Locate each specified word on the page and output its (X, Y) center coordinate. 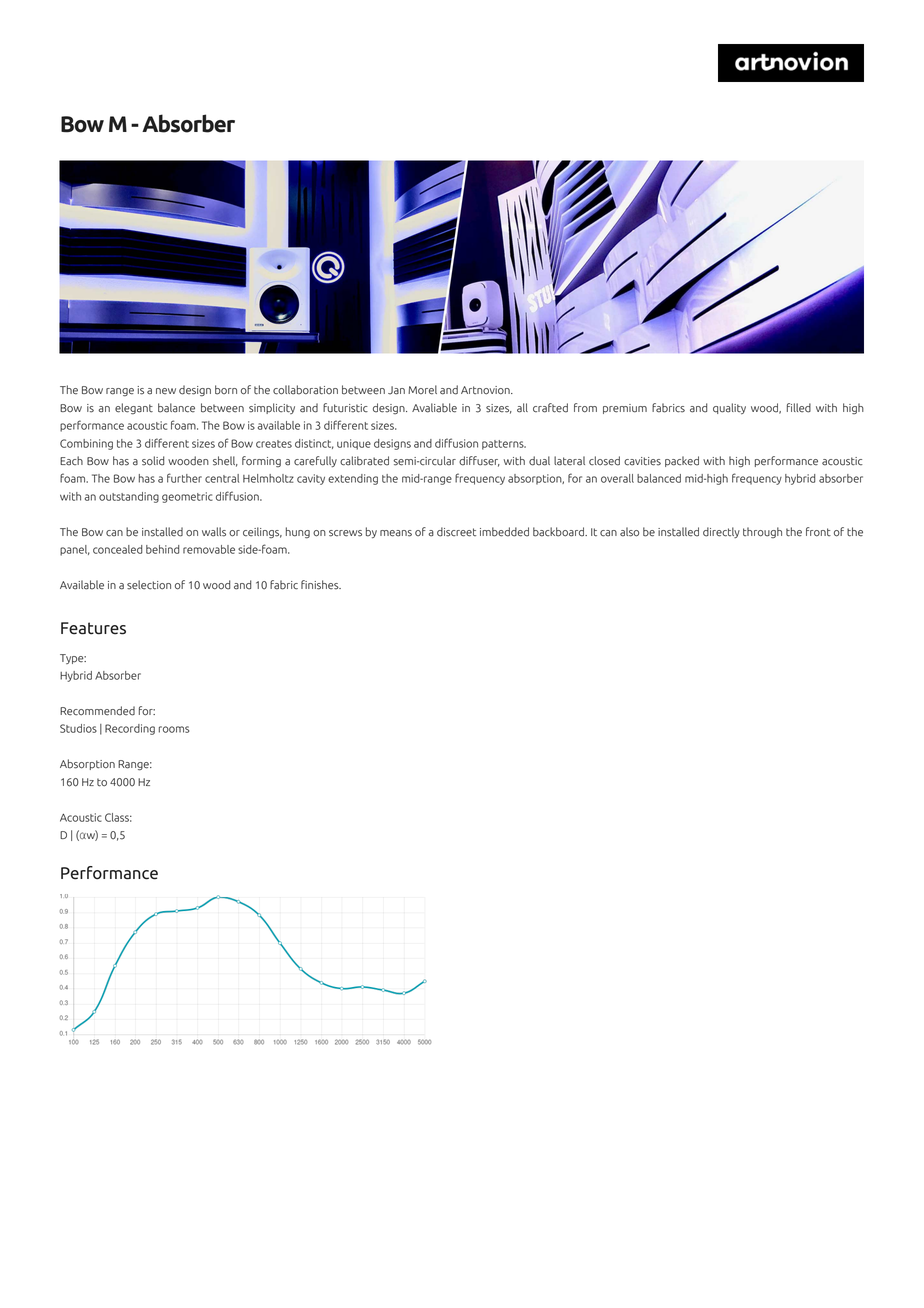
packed (682, 461)
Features (93, 628)
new (166, 391)
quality (729, 408)
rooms (174, 729)
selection (149, 585)
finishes (321, 585)
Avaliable (434, 408)
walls (214, 532)
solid (153, 461)
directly (721, 532)
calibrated (364, 461)
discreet (456, 532)
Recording (130, 729)
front (818, 532)
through (762, 532)
